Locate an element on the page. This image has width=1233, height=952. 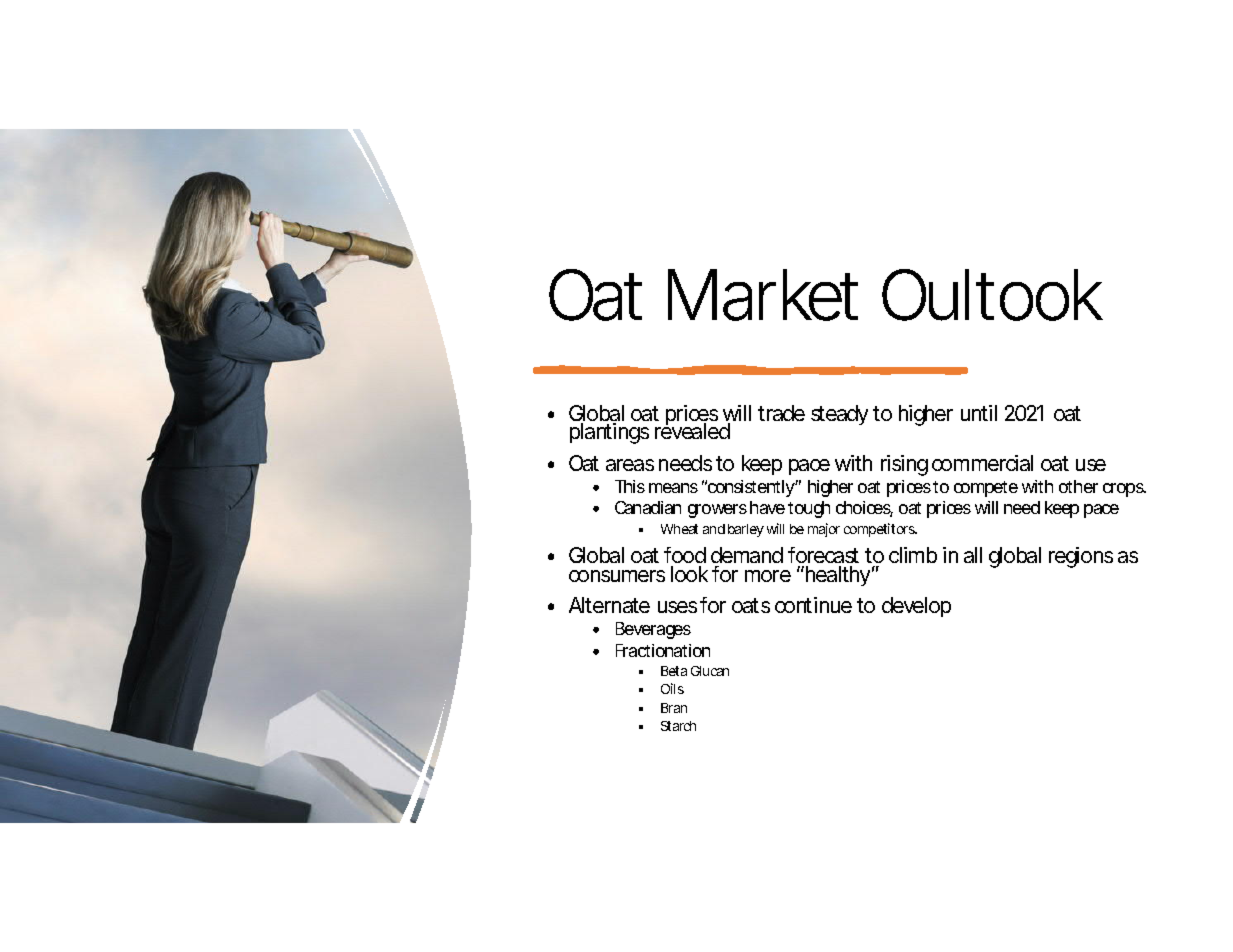
choices is located at coordinates (864, 509).
